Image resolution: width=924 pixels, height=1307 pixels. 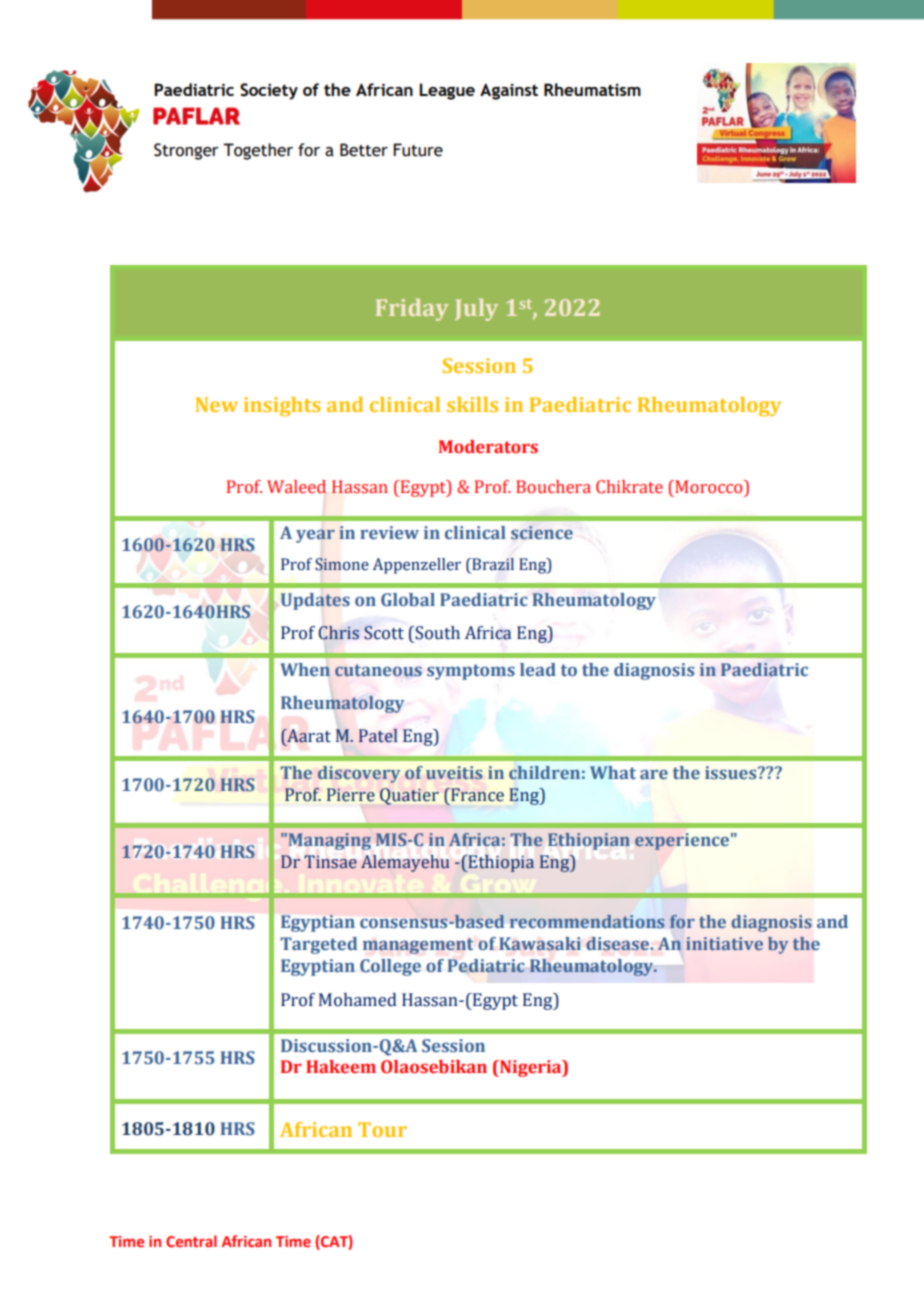 What do you see at coordinates (315, 536) in the image?
I see `year` at bounding box center [315, 536].
